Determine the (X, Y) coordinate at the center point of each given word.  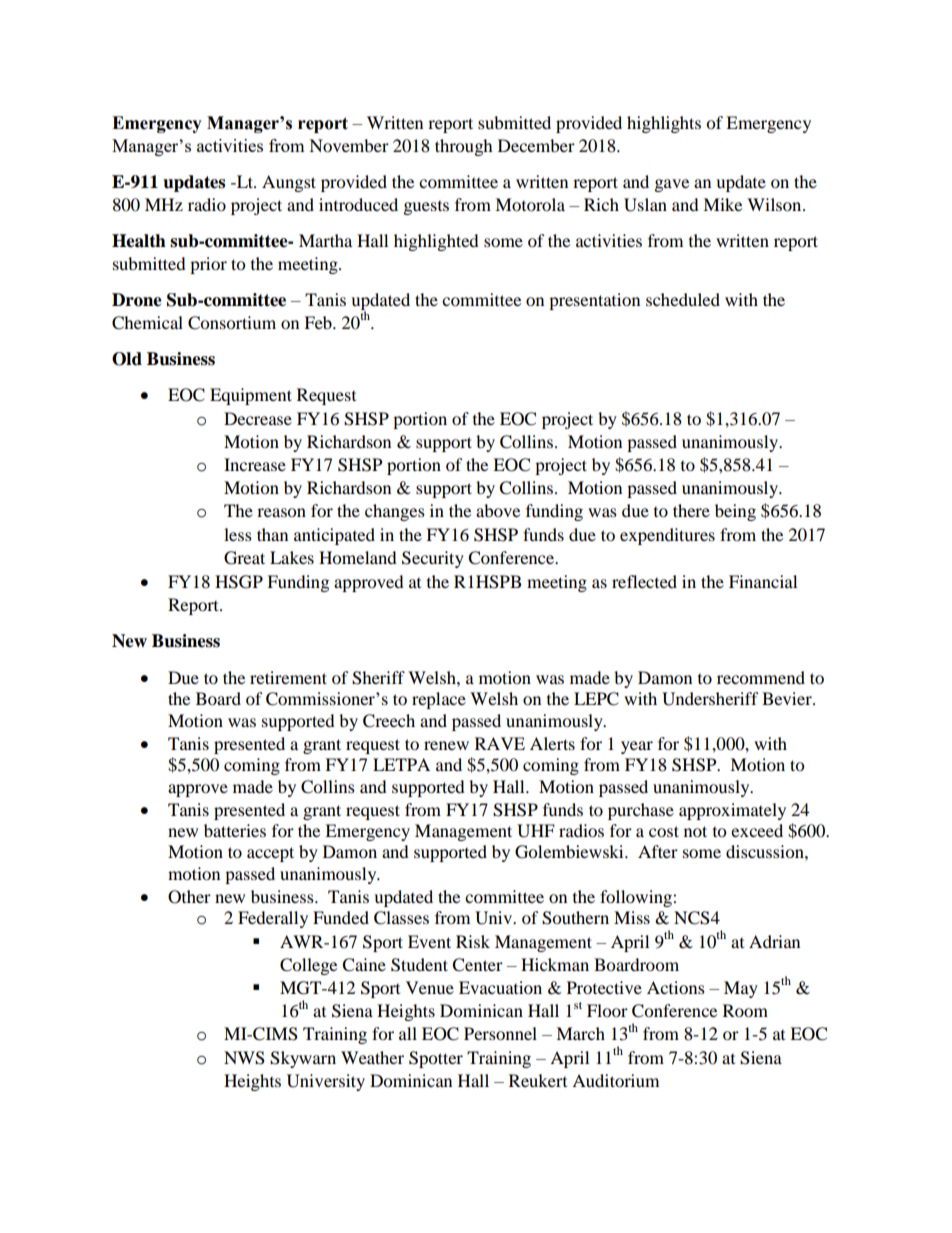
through (464, 147)
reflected (644, 581)
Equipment (251, 396)
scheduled (683, 299)
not (695, 831)
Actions (676, 987)
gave (672, 185)
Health (139, 241)
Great (244, 558)
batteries (235, 830)
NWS (244, 1058)
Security (433, 559)
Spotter (436, 1059)
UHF (536, 831)
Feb (319, 322)
